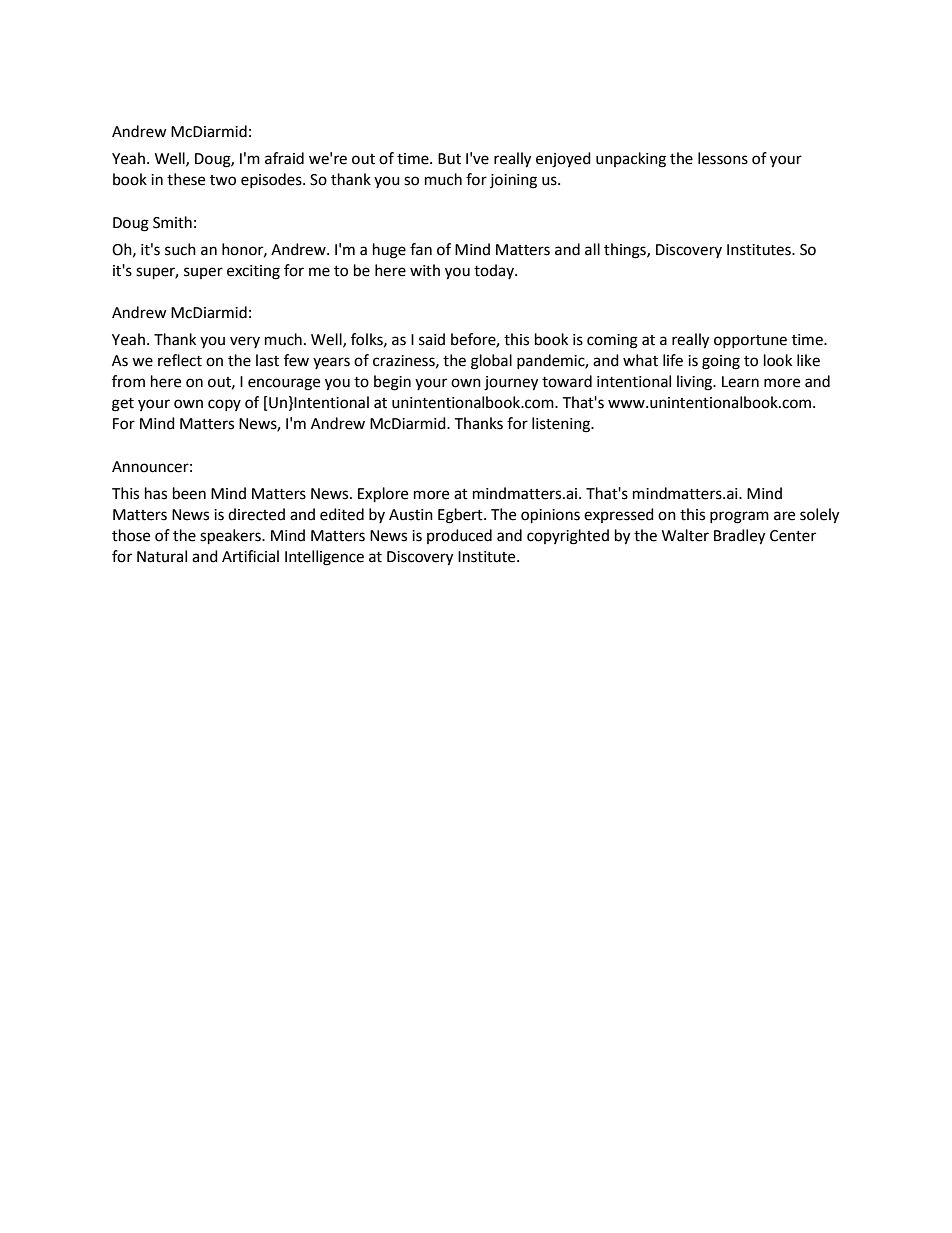 The width and height of the screenshot is (952, 1233). I want to click on fan, so click(421, 249).
